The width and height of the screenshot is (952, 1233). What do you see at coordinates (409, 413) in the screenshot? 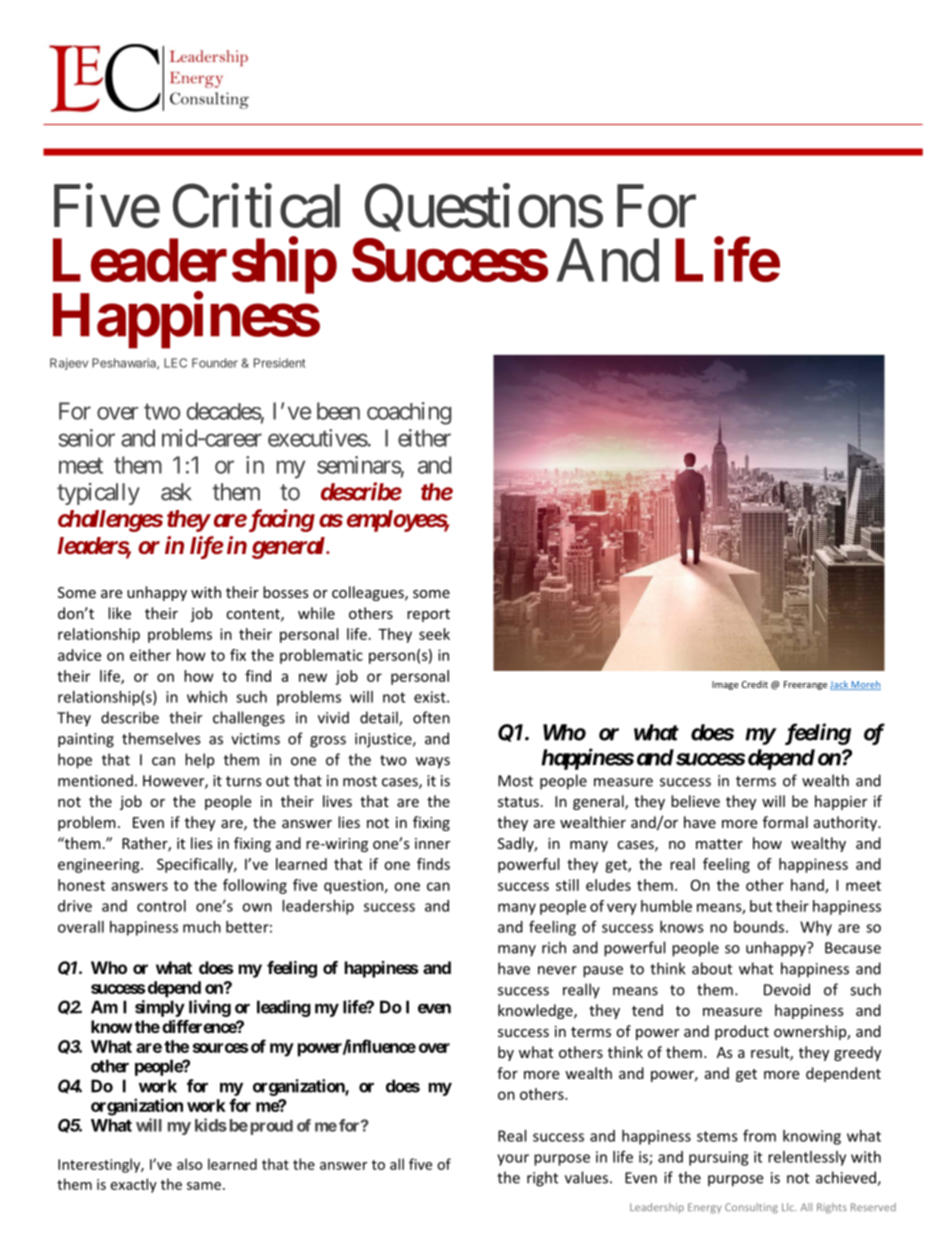
I see `coaching` at bounding box center [409, 413].
